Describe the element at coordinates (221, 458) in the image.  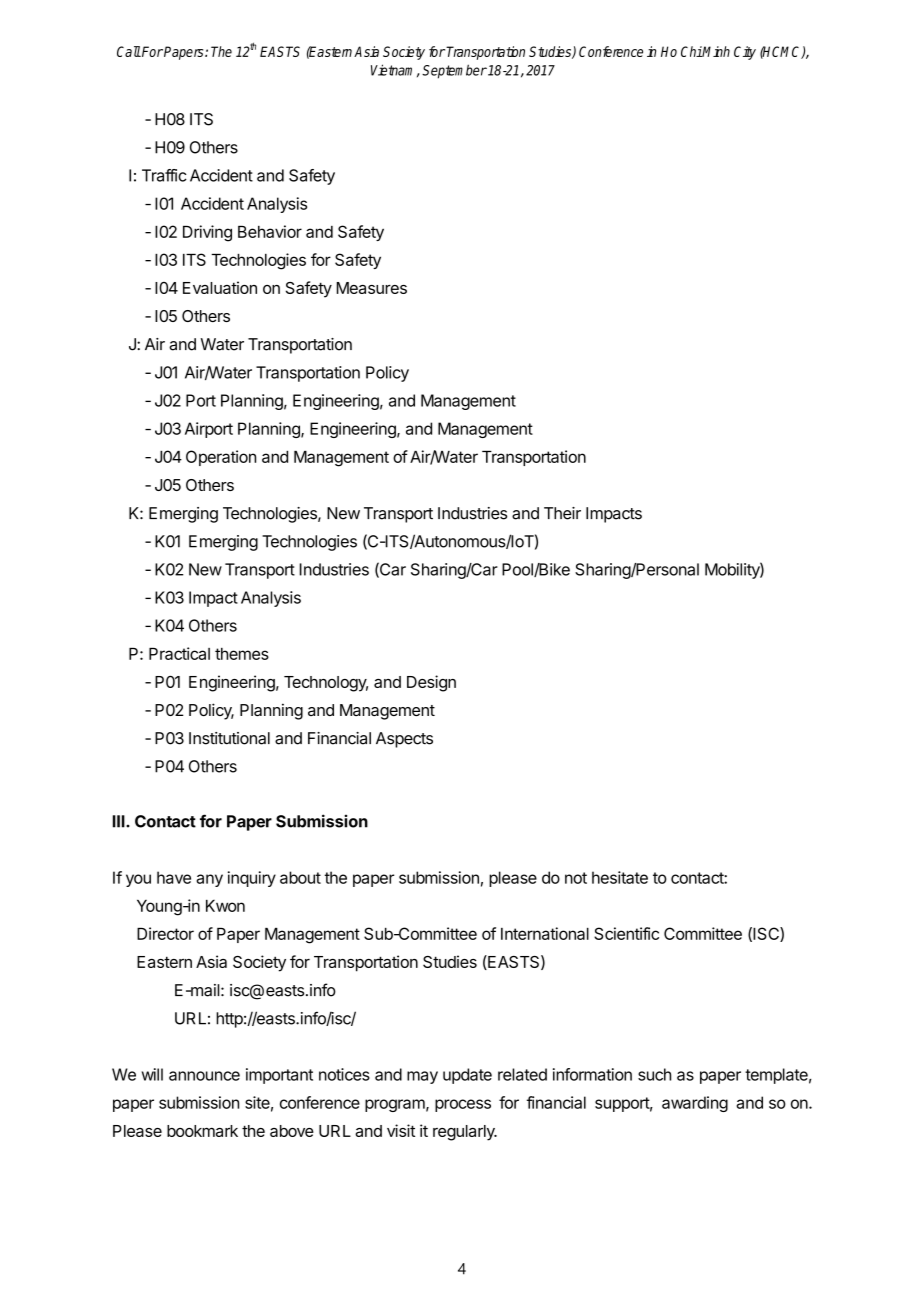
I see `Operation` at that location.
